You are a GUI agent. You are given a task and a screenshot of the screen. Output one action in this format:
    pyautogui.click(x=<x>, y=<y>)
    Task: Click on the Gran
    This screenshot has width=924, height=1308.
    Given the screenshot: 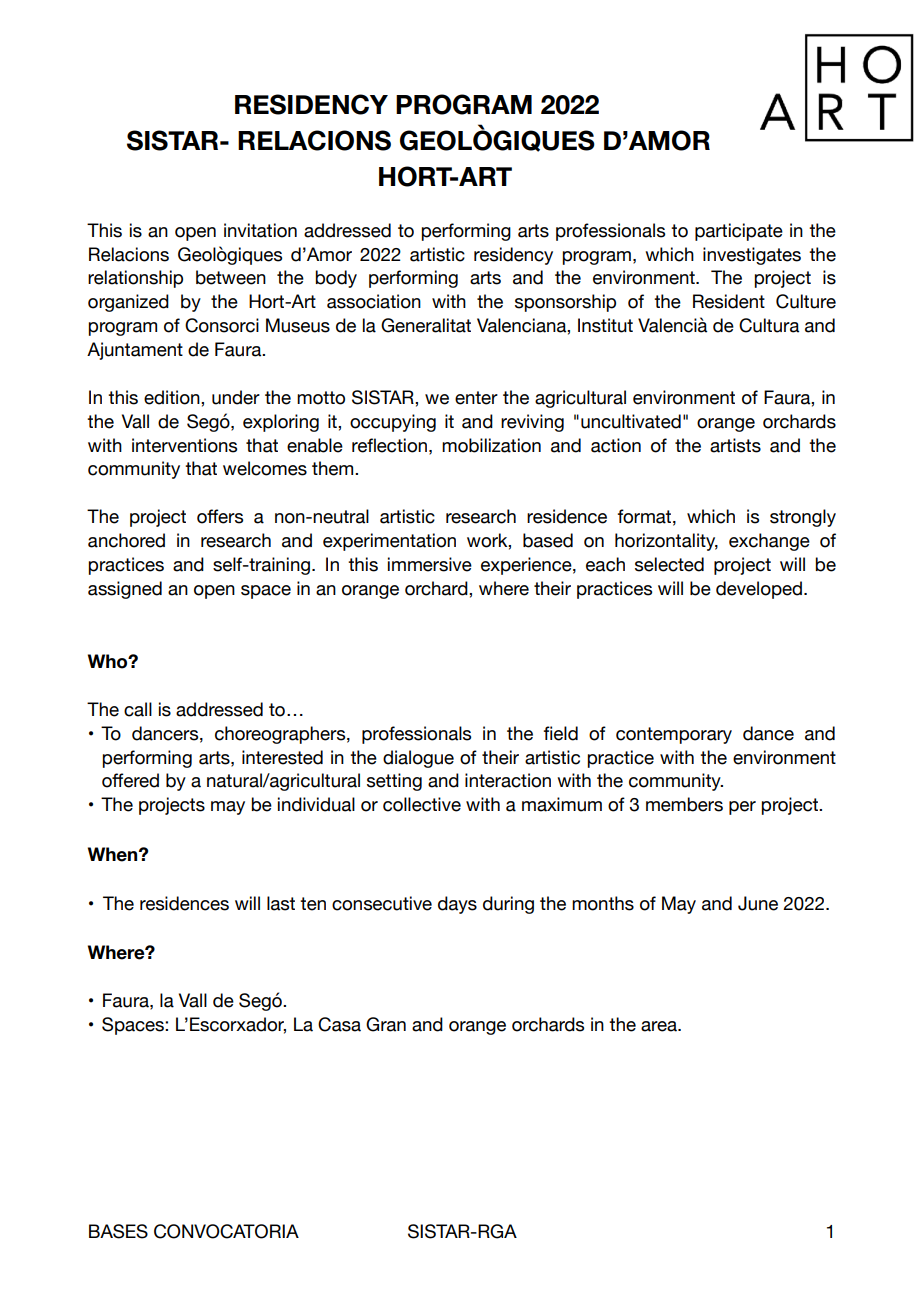 What is the action you would take?
    pyautogui.click(x=386, y=1024)
